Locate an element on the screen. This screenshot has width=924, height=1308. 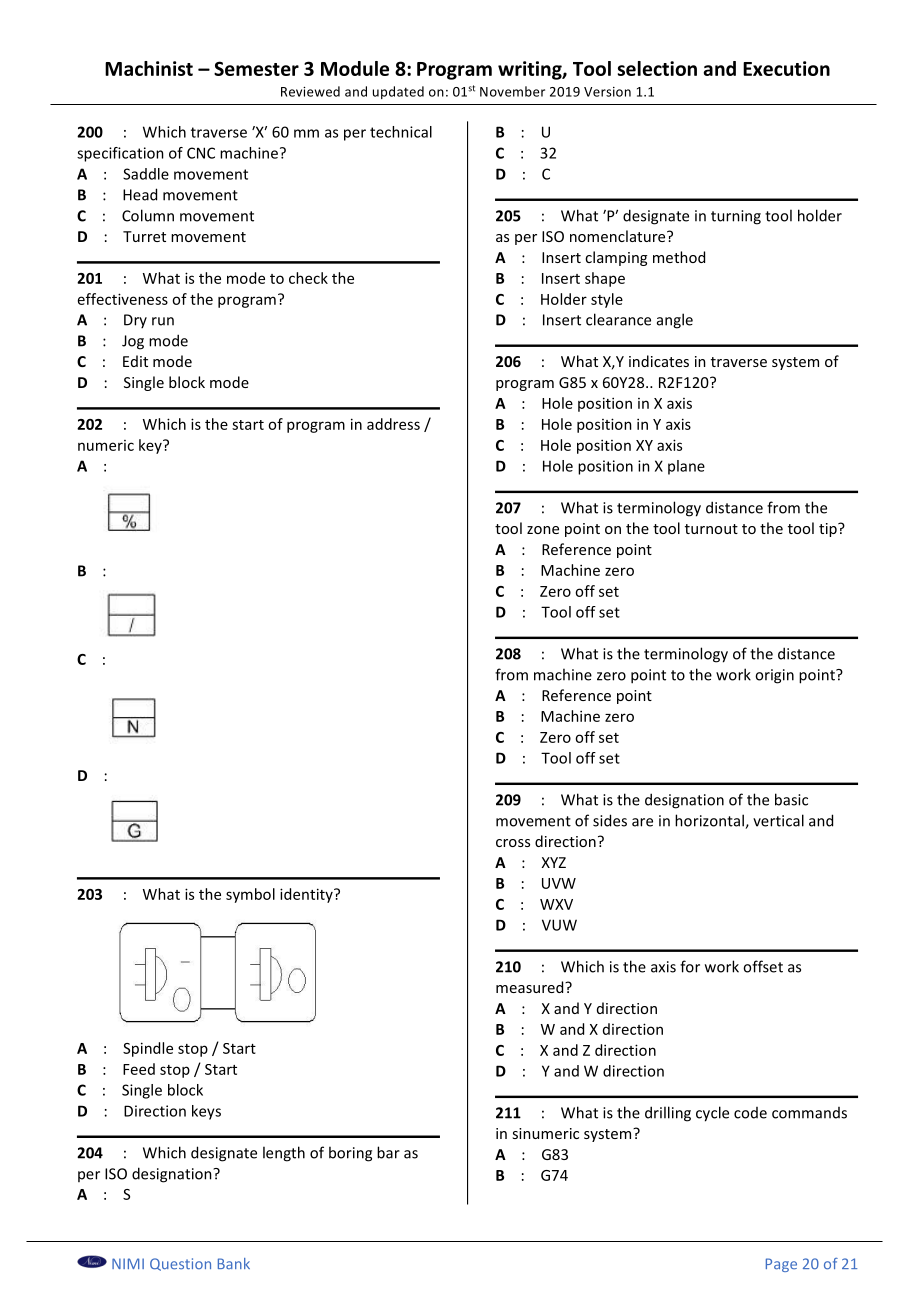
November is located at coordinates (512, 91).
